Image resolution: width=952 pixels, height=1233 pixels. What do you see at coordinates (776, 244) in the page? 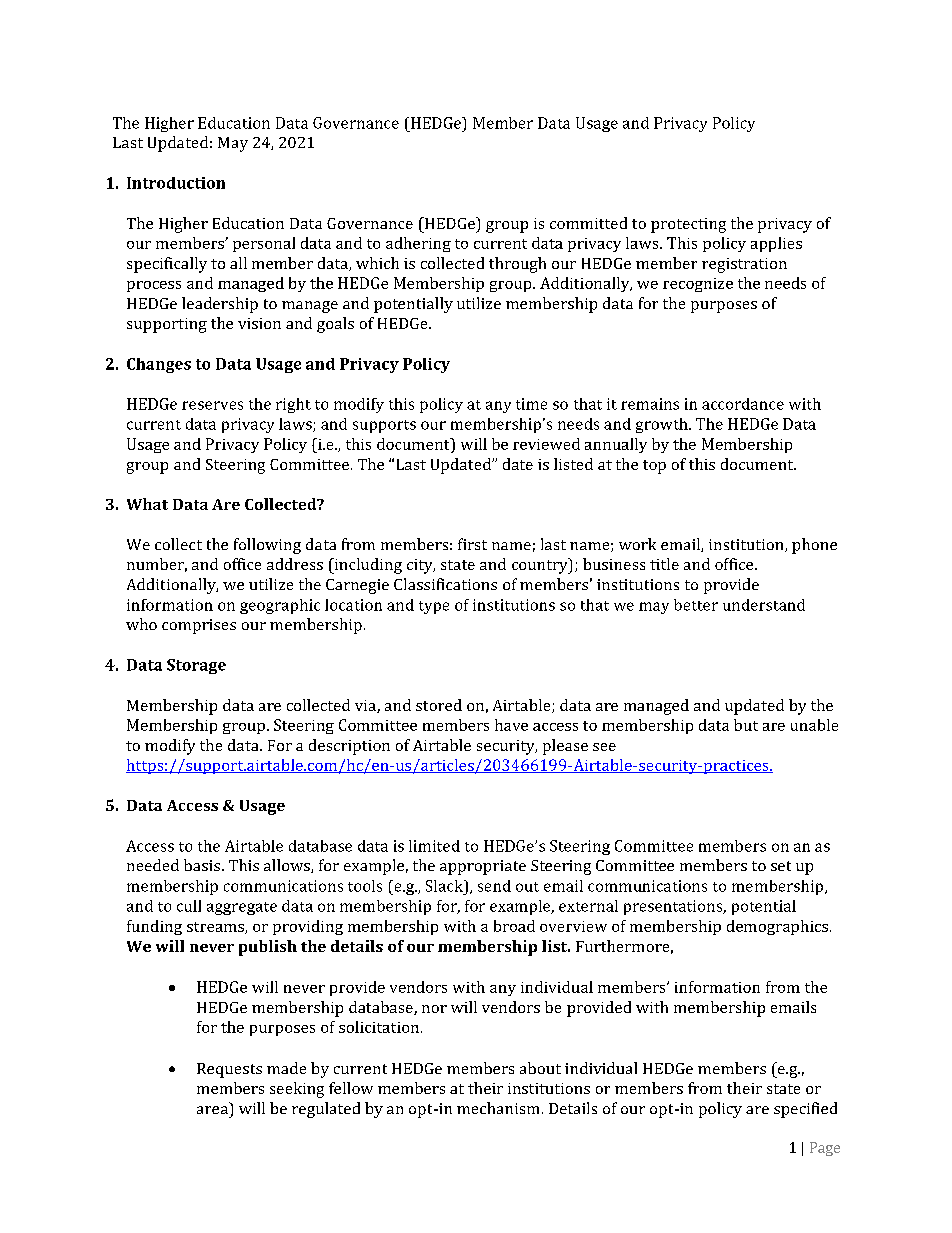
I see `applies` at bounding box center [776, 244].
